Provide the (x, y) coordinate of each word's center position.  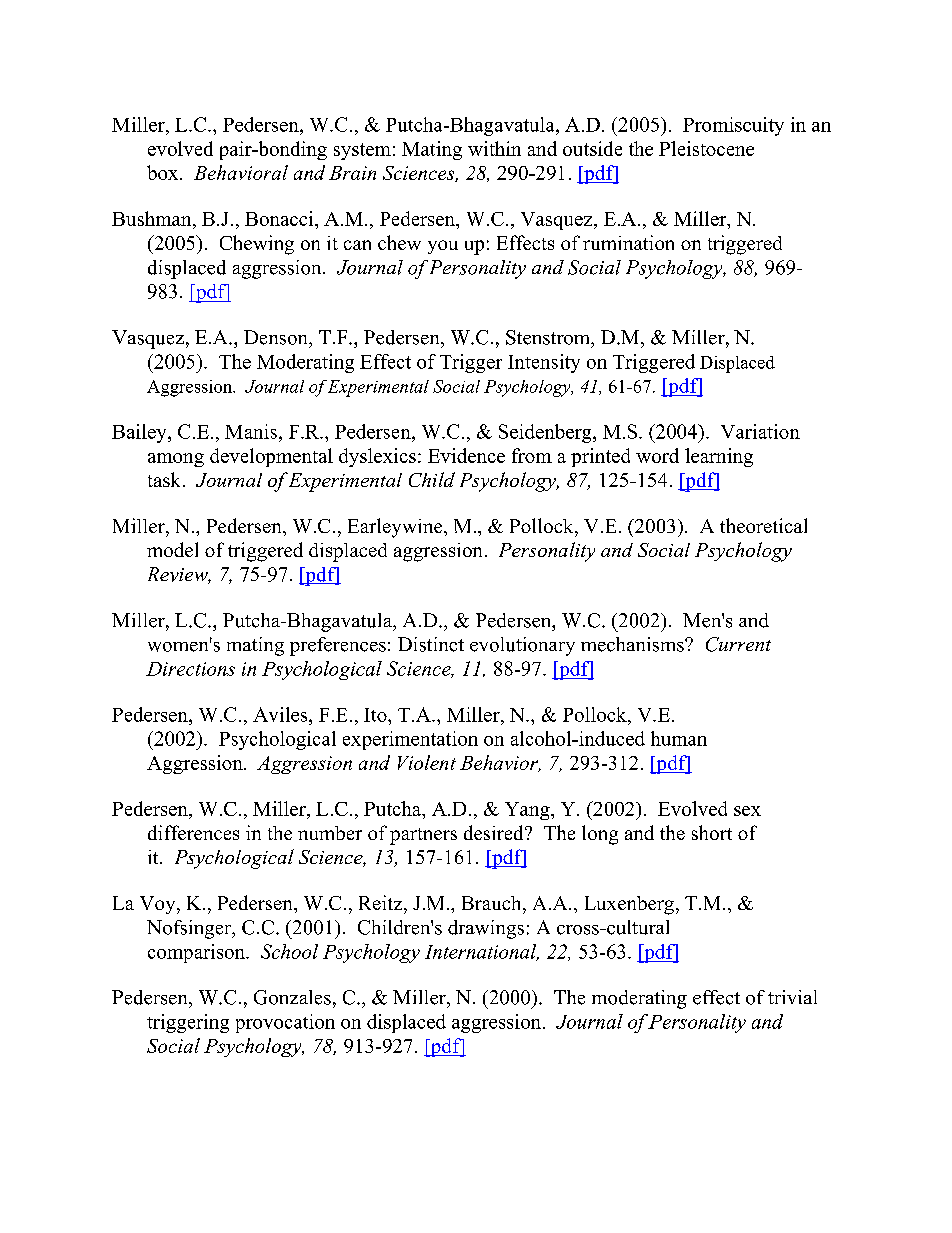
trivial (792, 997)
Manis (251, 431)
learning (719, 457)
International (482, 952)
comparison (197, 953)
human (679, 738)
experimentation (410, 740)
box (164, 172)
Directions (190, 669)
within (494, 148)
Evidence (466, 455)
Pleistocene (706, 148)
